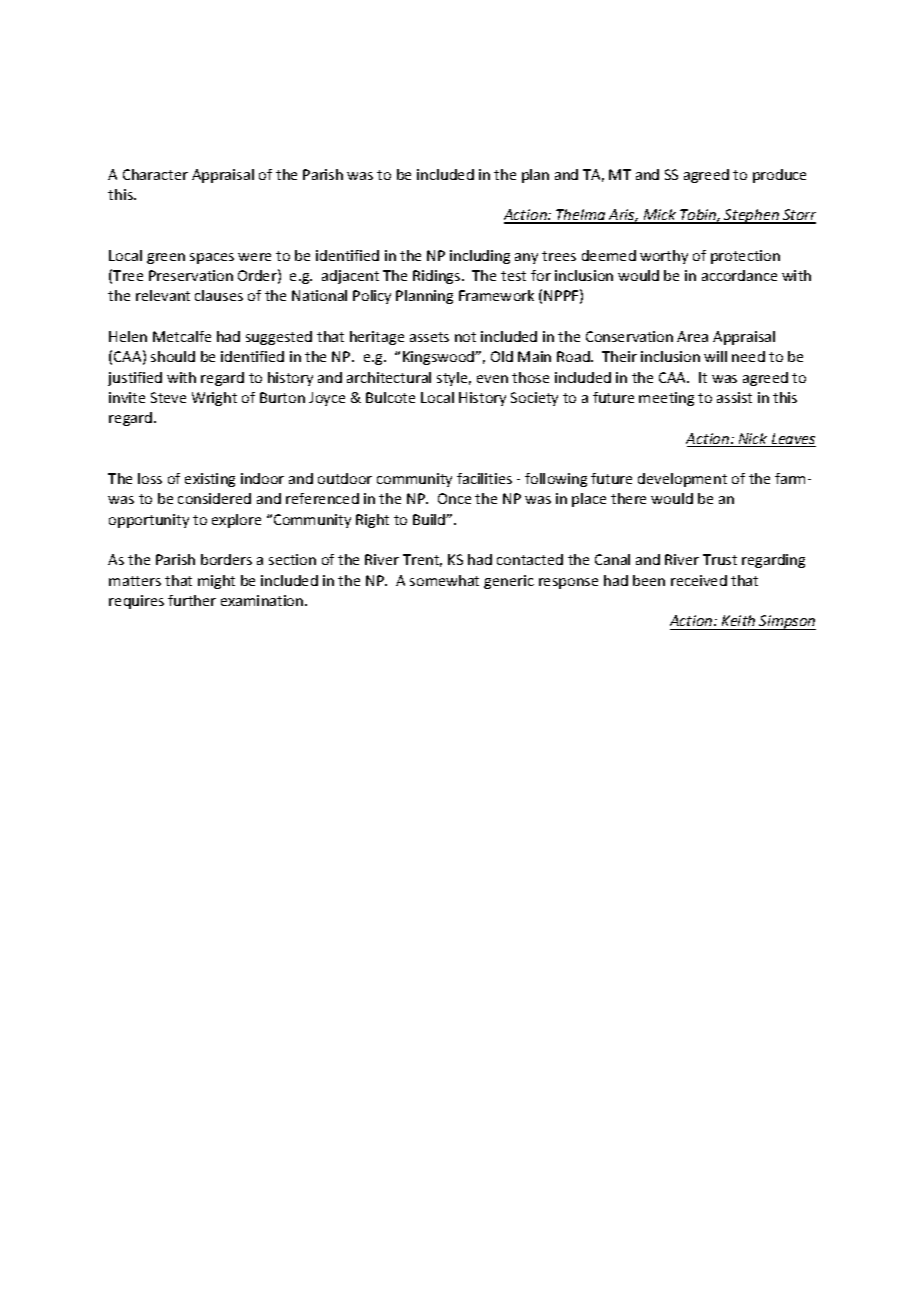 Image resolution: width=924 pixels, height=1308 pixels. What do you see at coordinates (779, 176) in the screenshot?
I see `produce` at bounding box center [779, 176].
